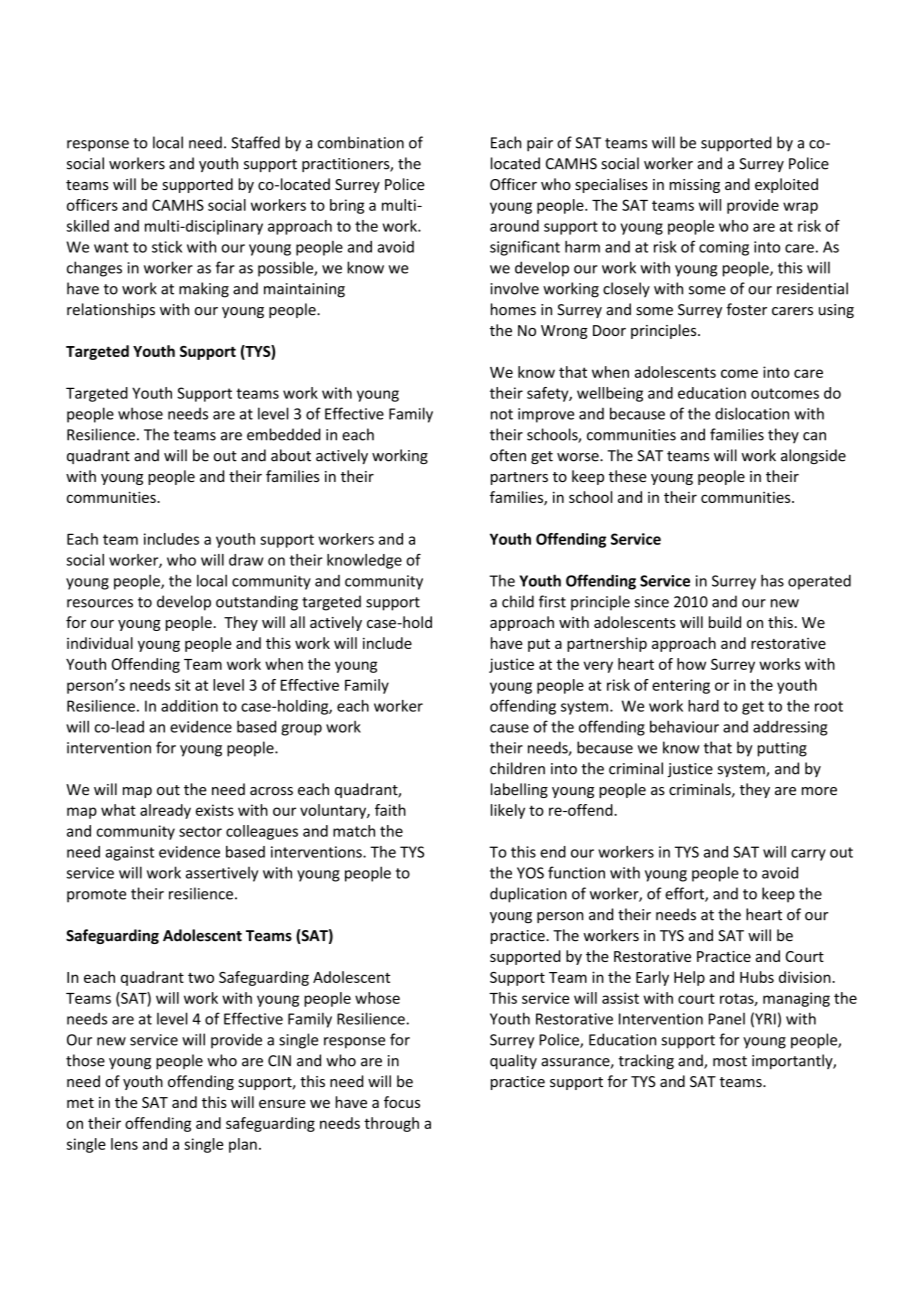 Image resolution: width=924 pixels, height=1308 pixels. What do you see at coordinates (124, 1144) in the screenshot?
I see `lens` at bounding box center [124, 1144].
